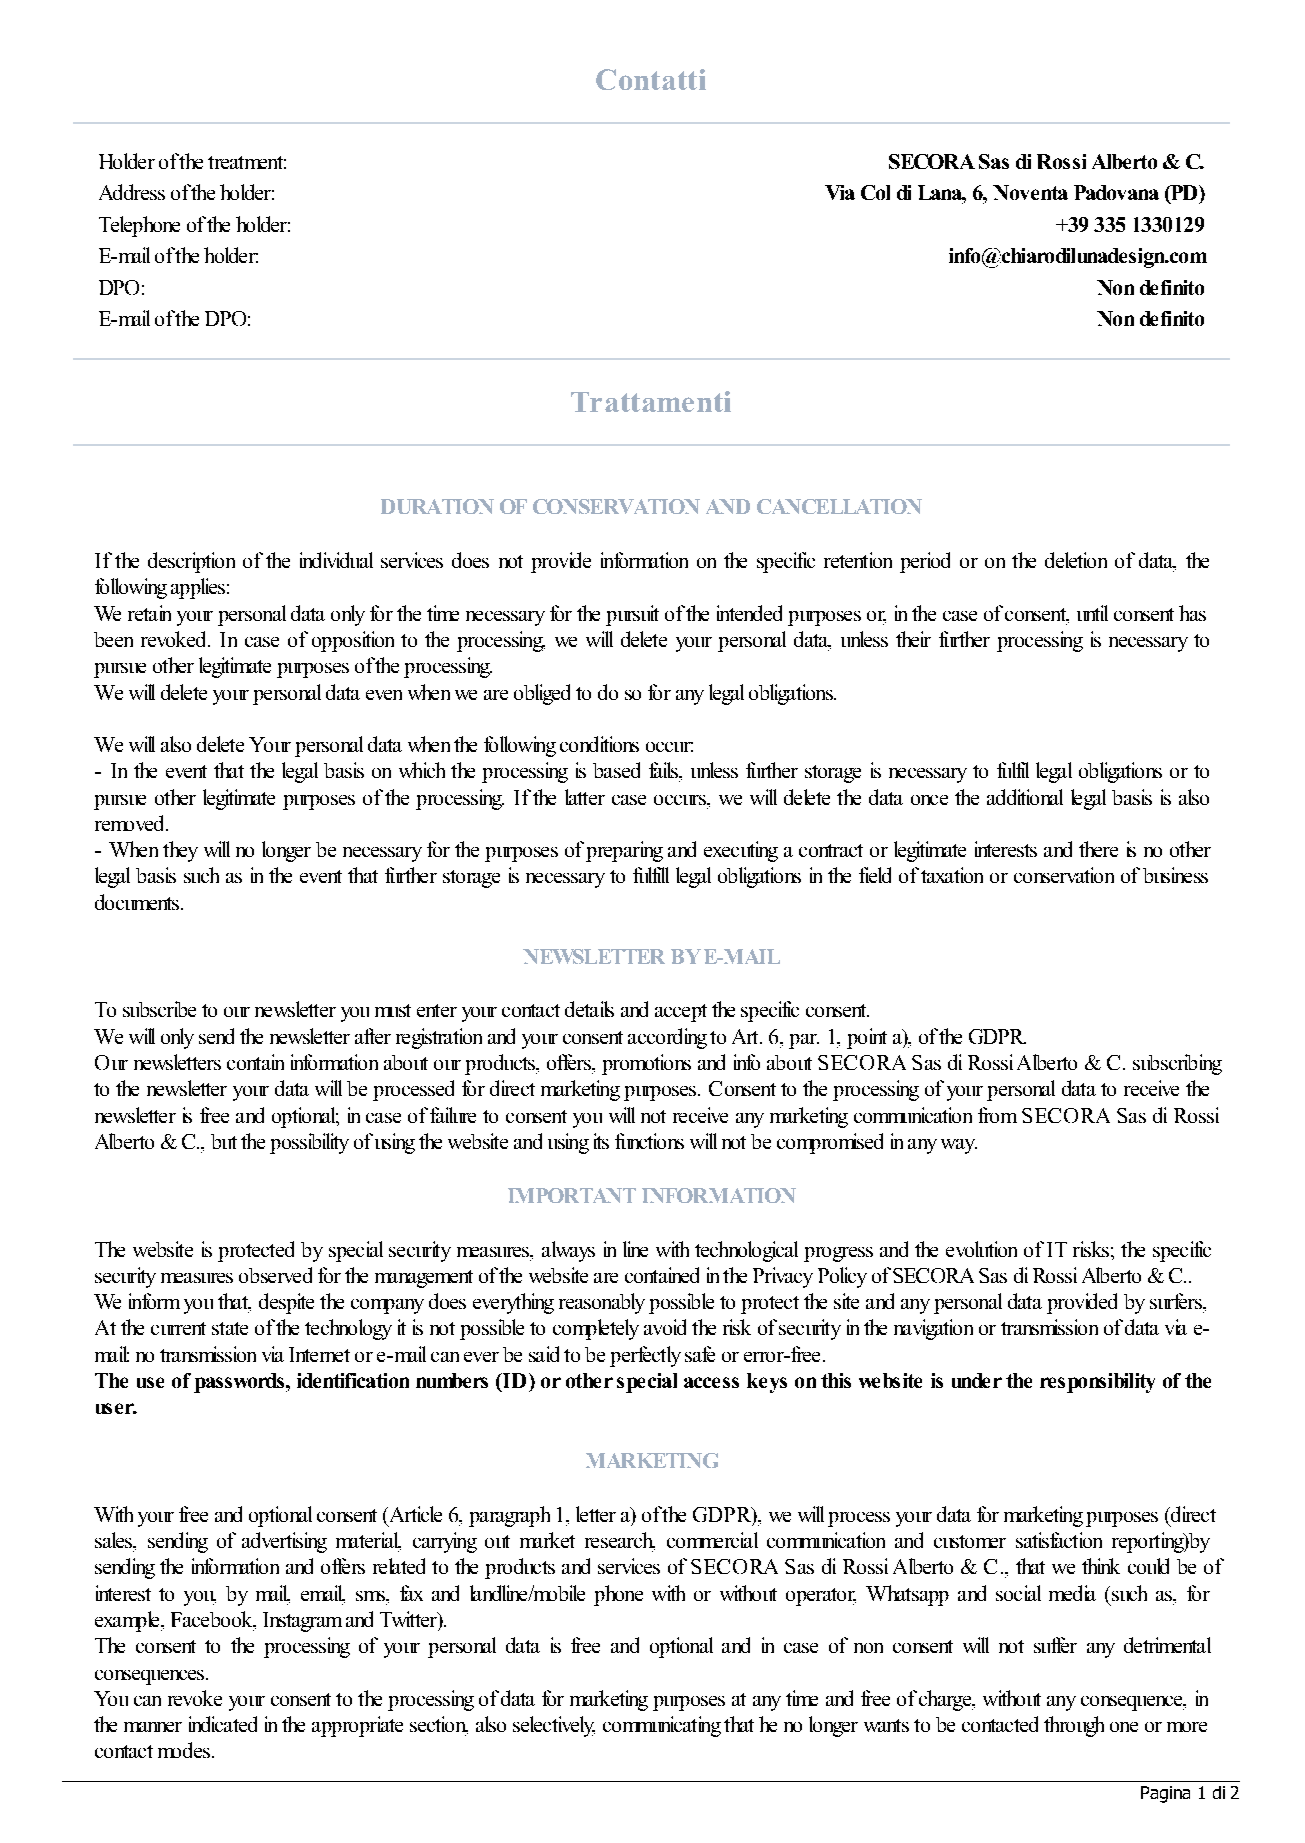 Image resolution: width=1305 pixels, height=1843 pixels. Describe the element at coordinates (981, 1249) in the screenshot. I see `evolution` at that location.
